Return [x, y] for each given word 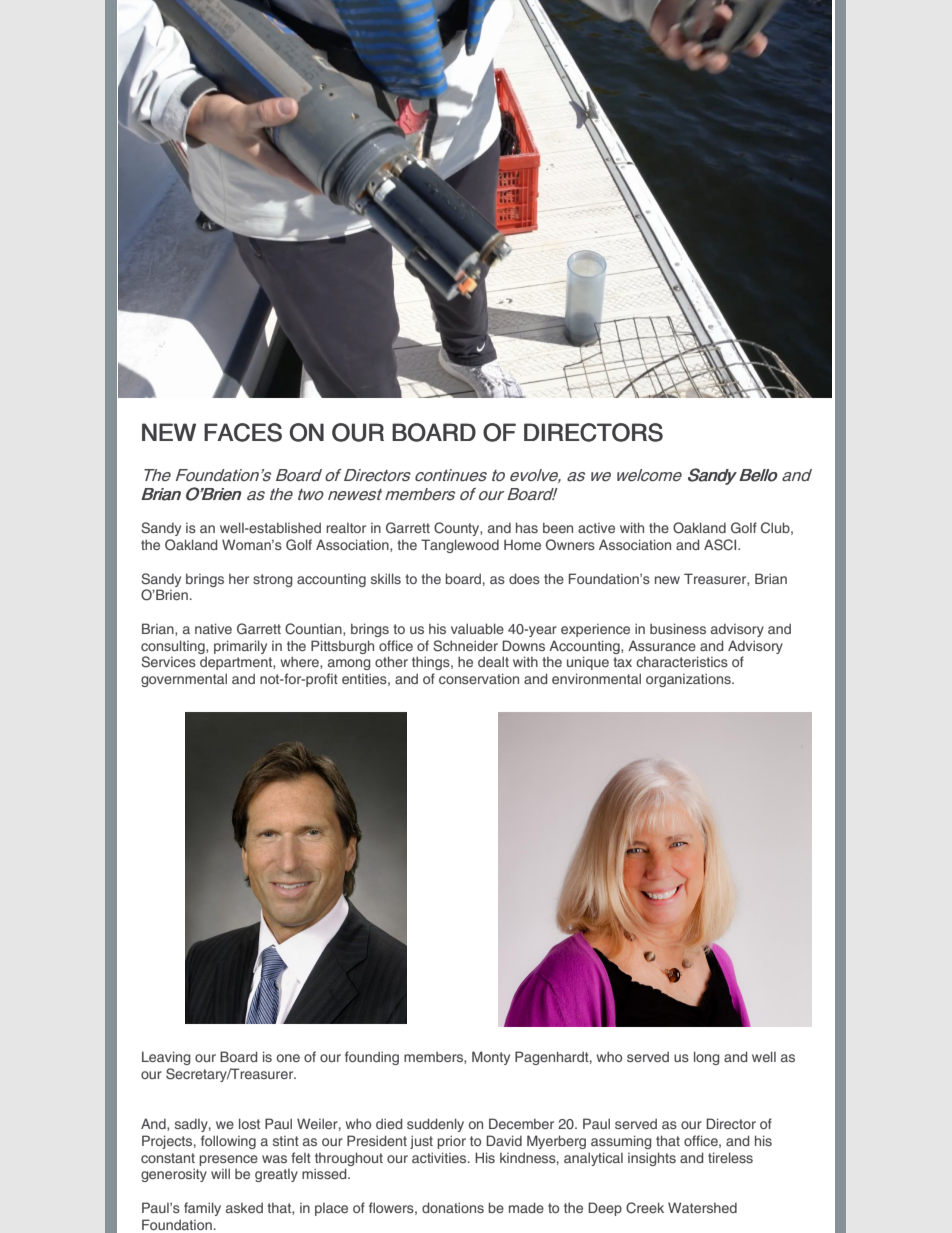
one [288, 1058]
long [707, 1058]
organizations [689, 680]
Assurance [662, 645]
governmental [184, 680]
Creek [645, 1208]
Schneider [465, 646]
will [220, 1173]
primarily [240, 647]
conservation [479, 678]
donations [453, 1207]
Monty [491, 1058]
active [596, 528]
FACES [243, 432]
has [527, 527]
